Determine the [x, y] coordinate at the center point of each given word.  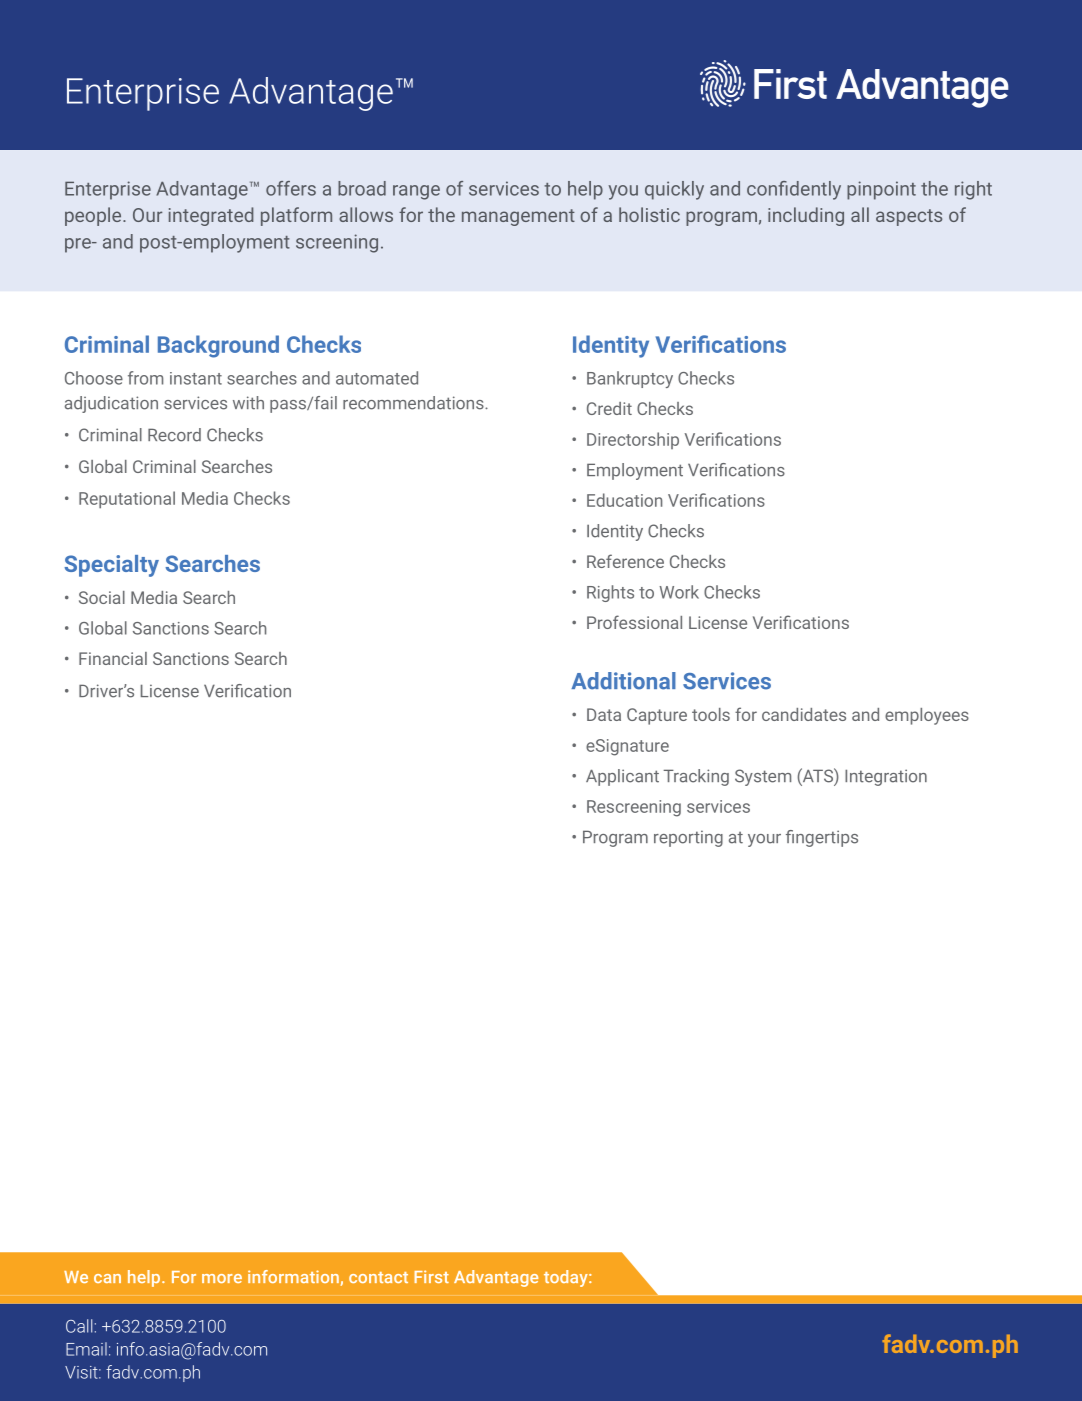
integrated [211, 216]
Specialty [111, 566]
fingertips [822, 838]
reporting [688, 838]
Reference [625, 561]
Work [679, 592]
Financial [113, 658]
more [222, 1278]
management [518, 217]
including [806, 216]
